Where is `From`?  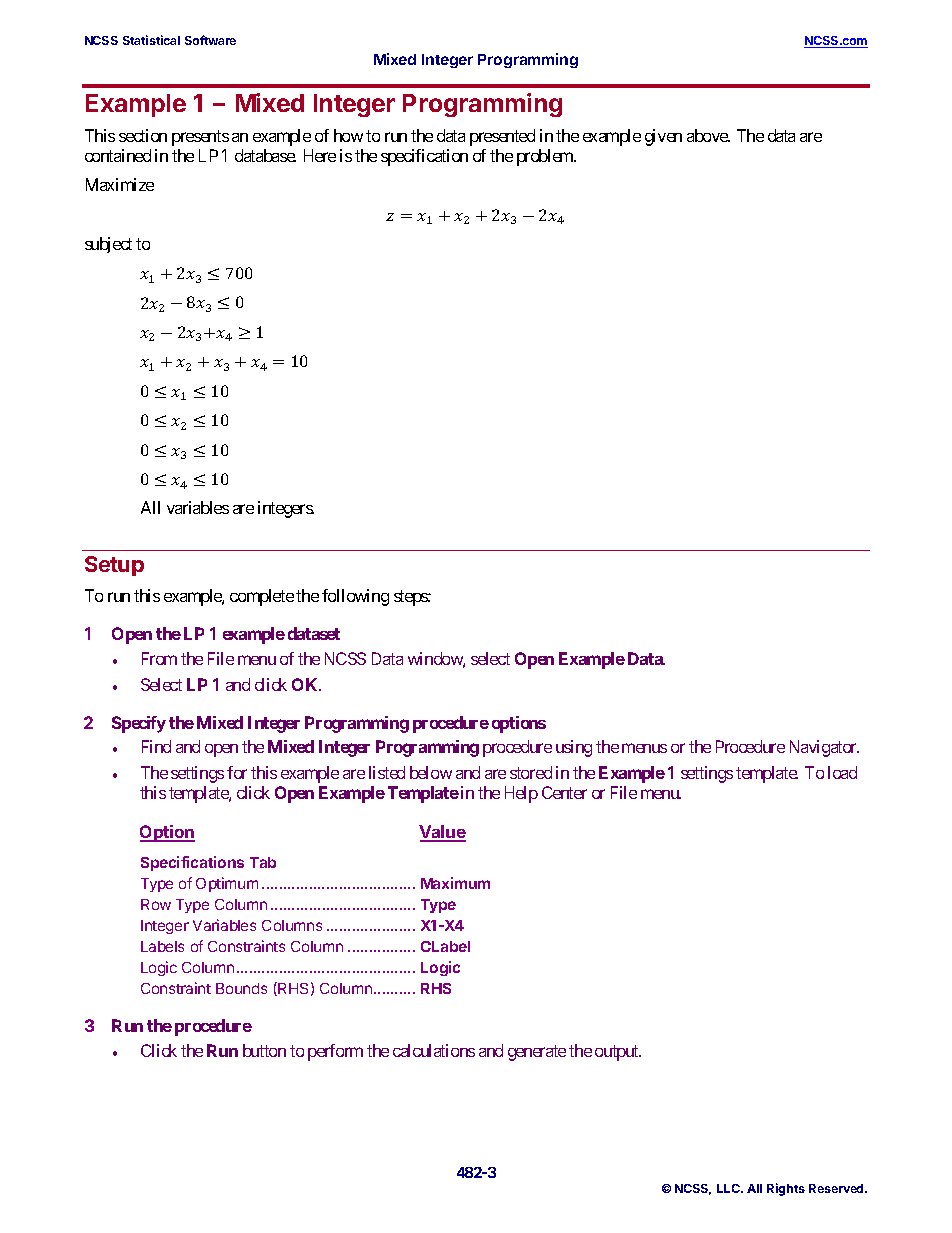
From is located at coordinates (159, 658).
